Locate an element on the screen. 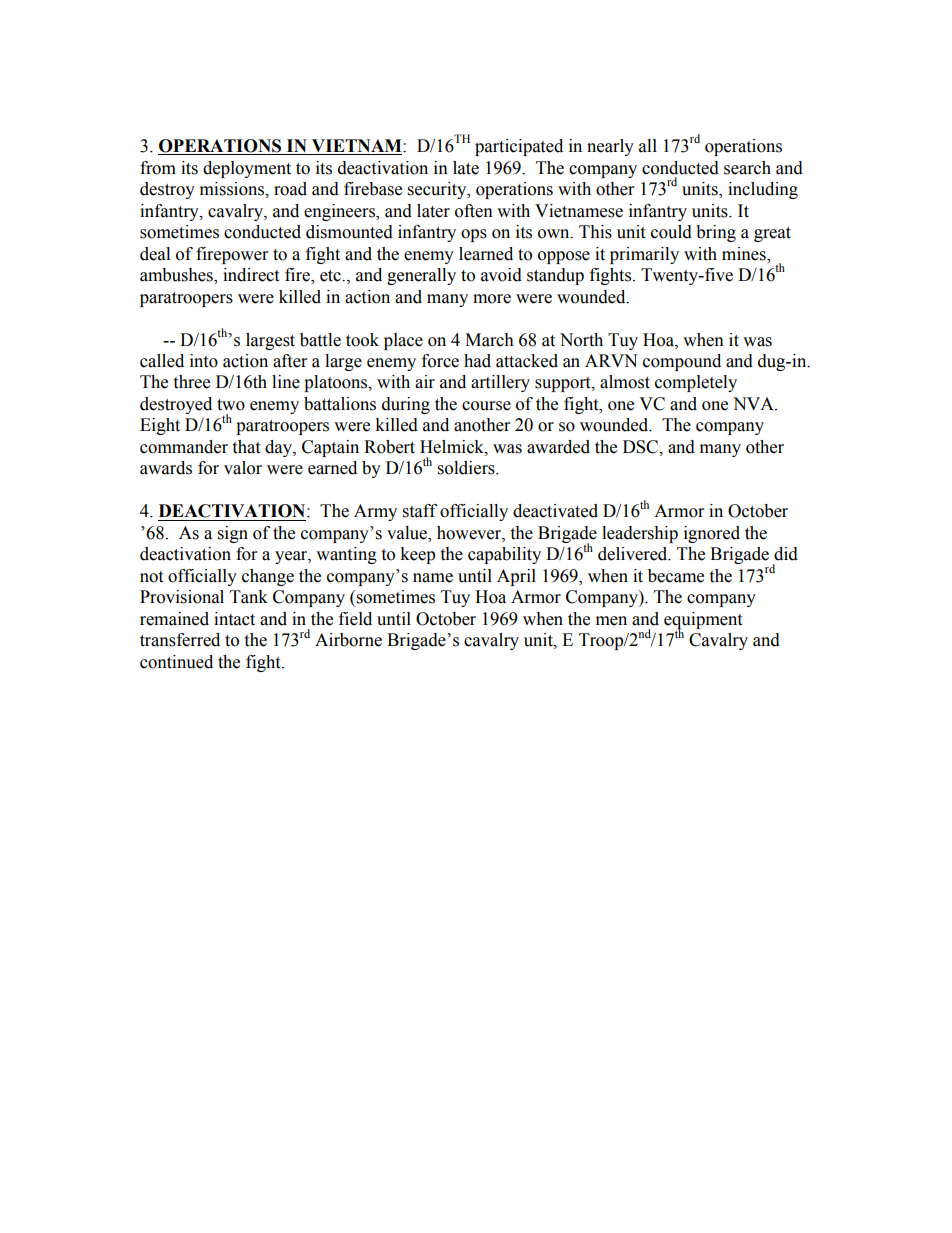 The height and width of the screenshot is (1233, 952). search is located at coordinates (747, 168).
